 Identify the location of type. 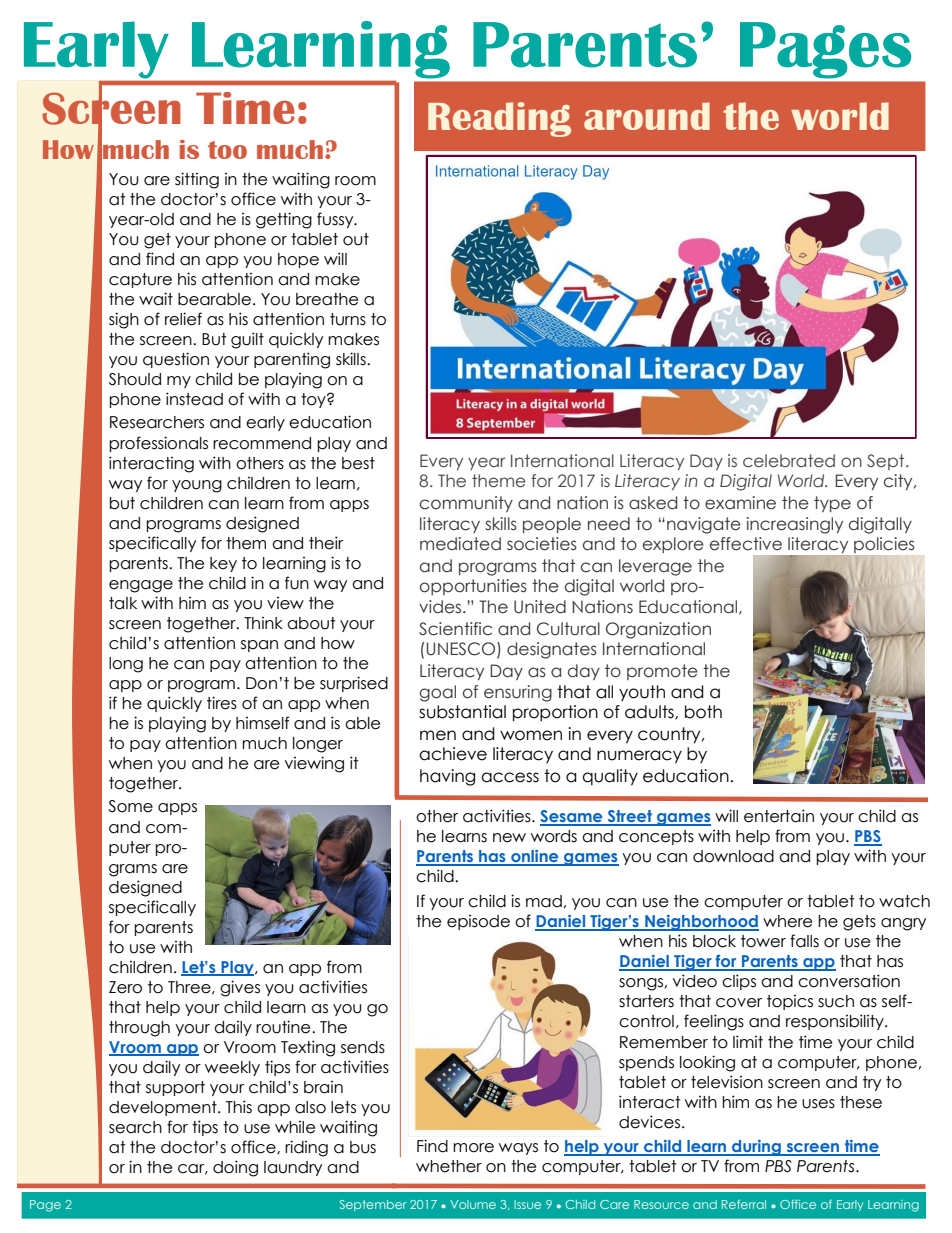
(832, 504).
